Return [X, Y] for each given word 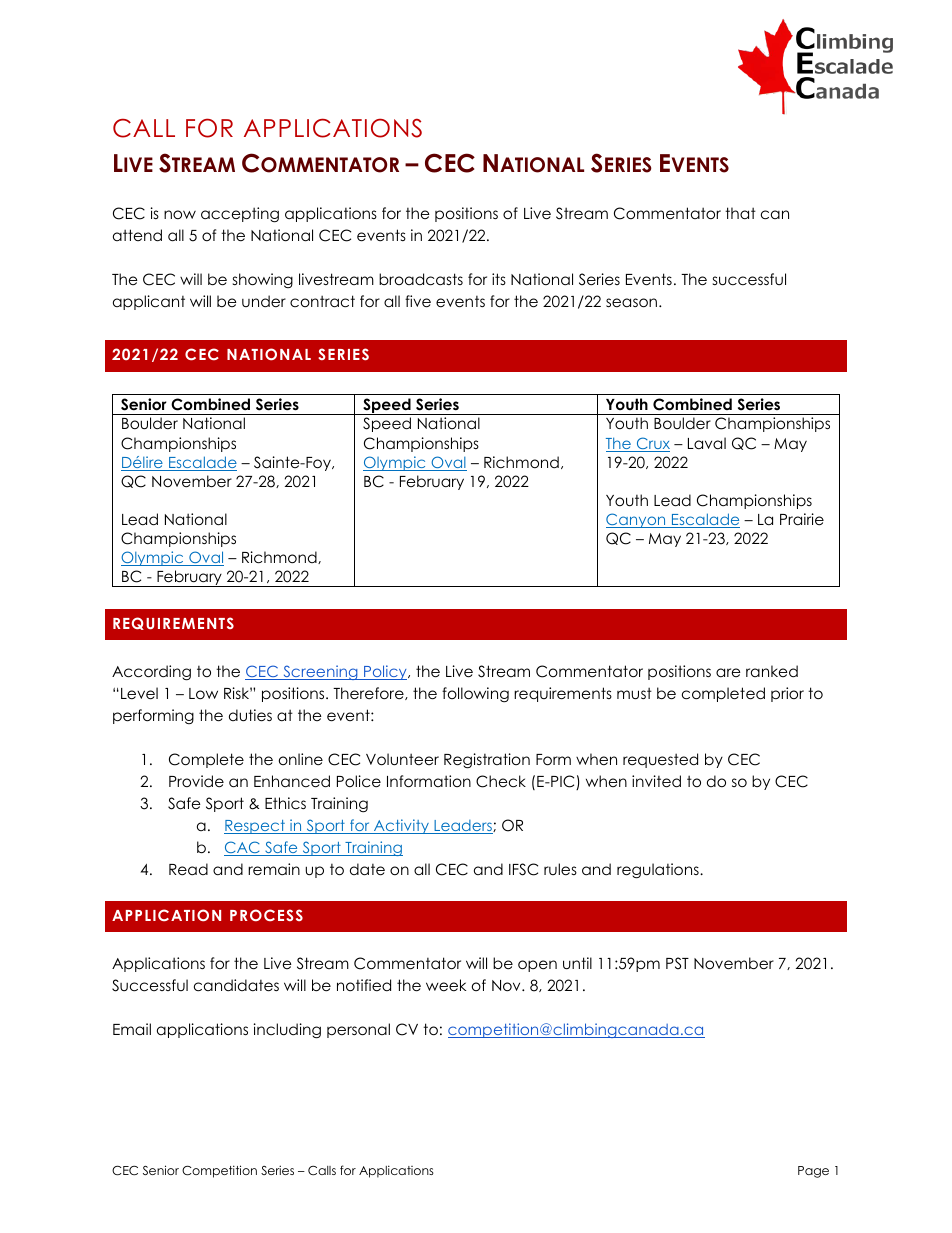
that [740, 213]
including [287, 1031]
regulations [659, 871]
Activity [401, 826]
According [151, 673]
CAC [243, 848]
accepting [240, 215]
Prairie [802, 519]
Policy [385, 672]
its [499, 279]
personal [358, 1030]
